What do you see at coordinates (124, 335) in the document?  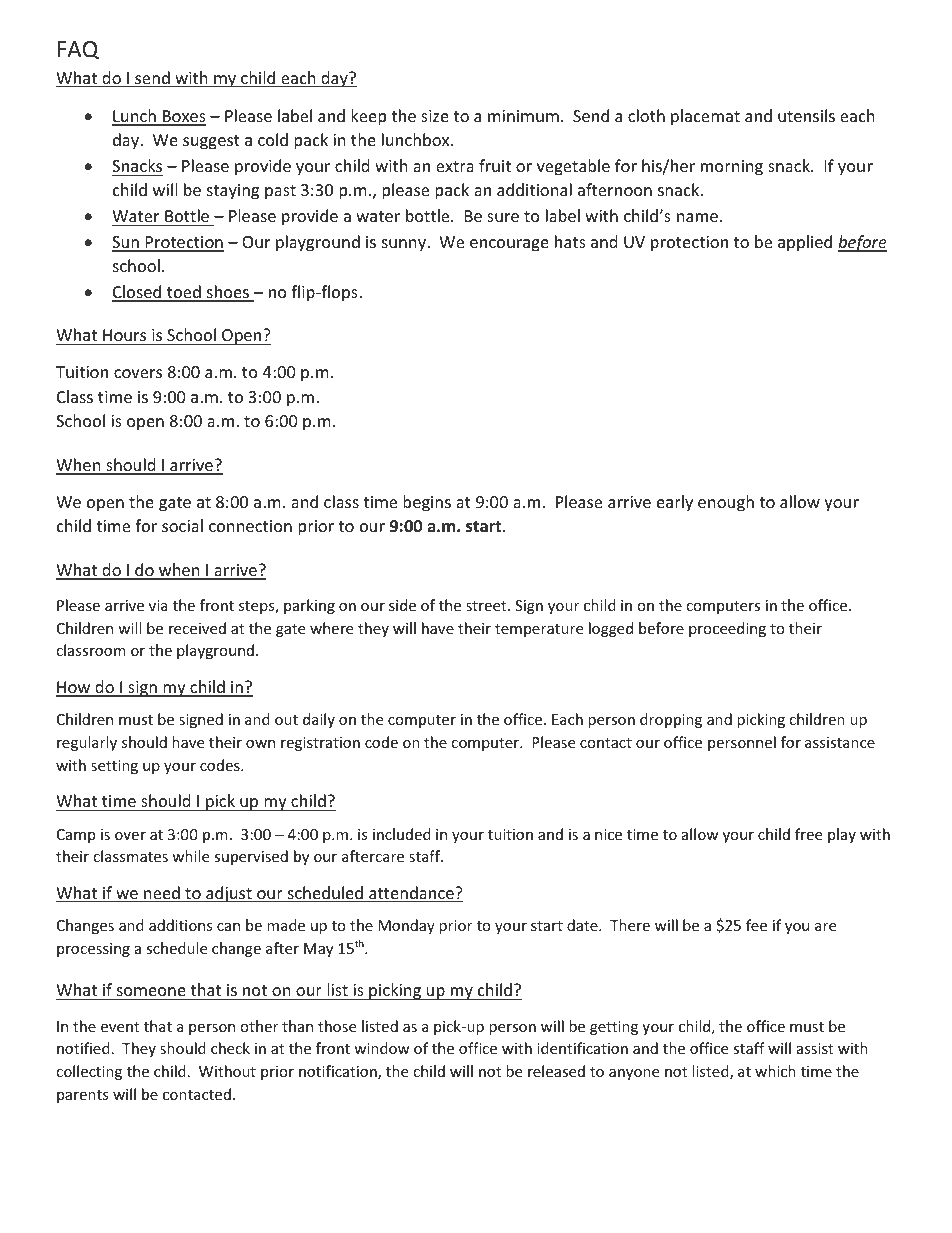 I see `Hours` at bounding box center [124, 335].
